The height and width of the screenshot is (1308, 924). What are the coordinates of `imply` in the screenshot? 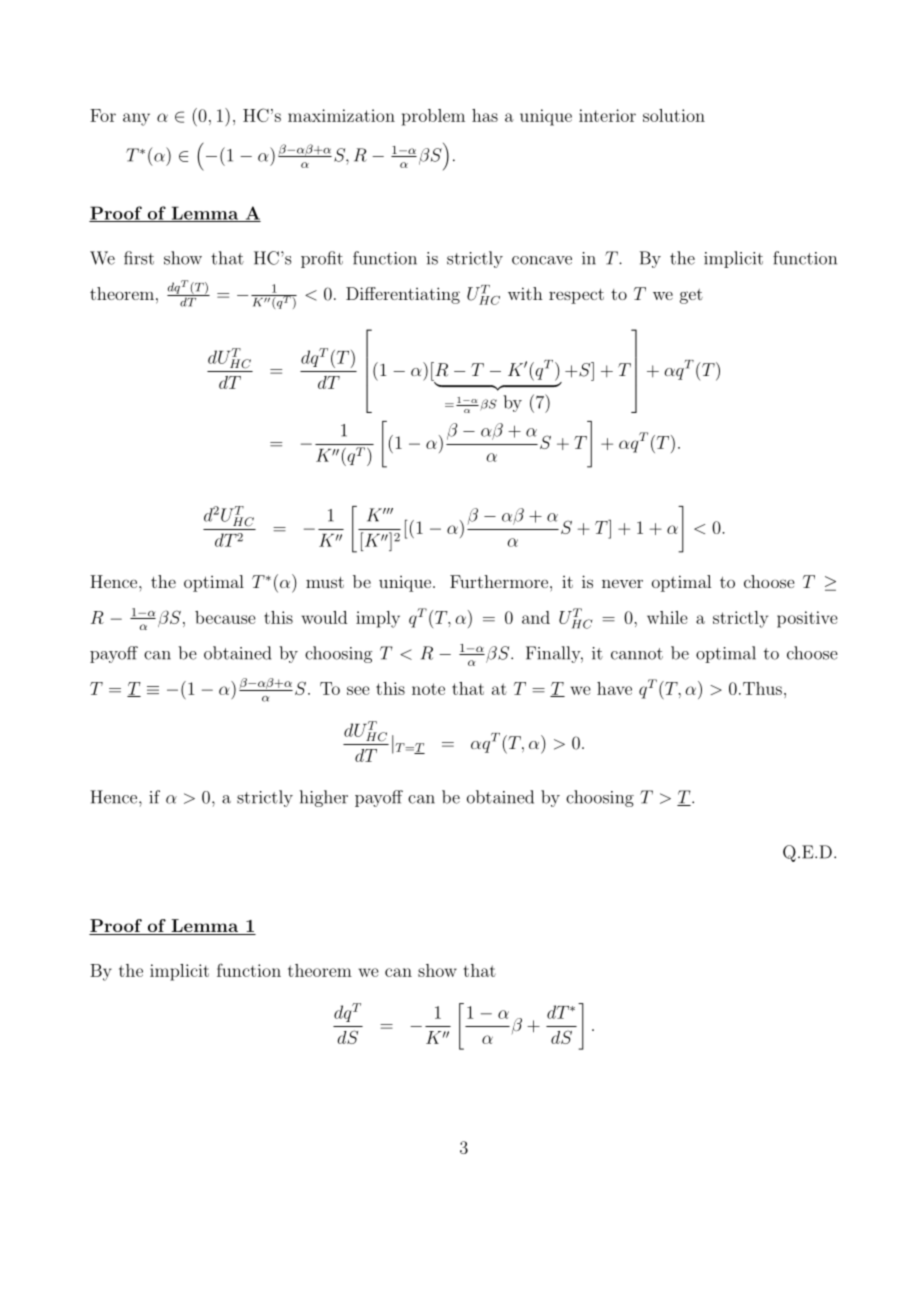 It's located at (378, 619).
